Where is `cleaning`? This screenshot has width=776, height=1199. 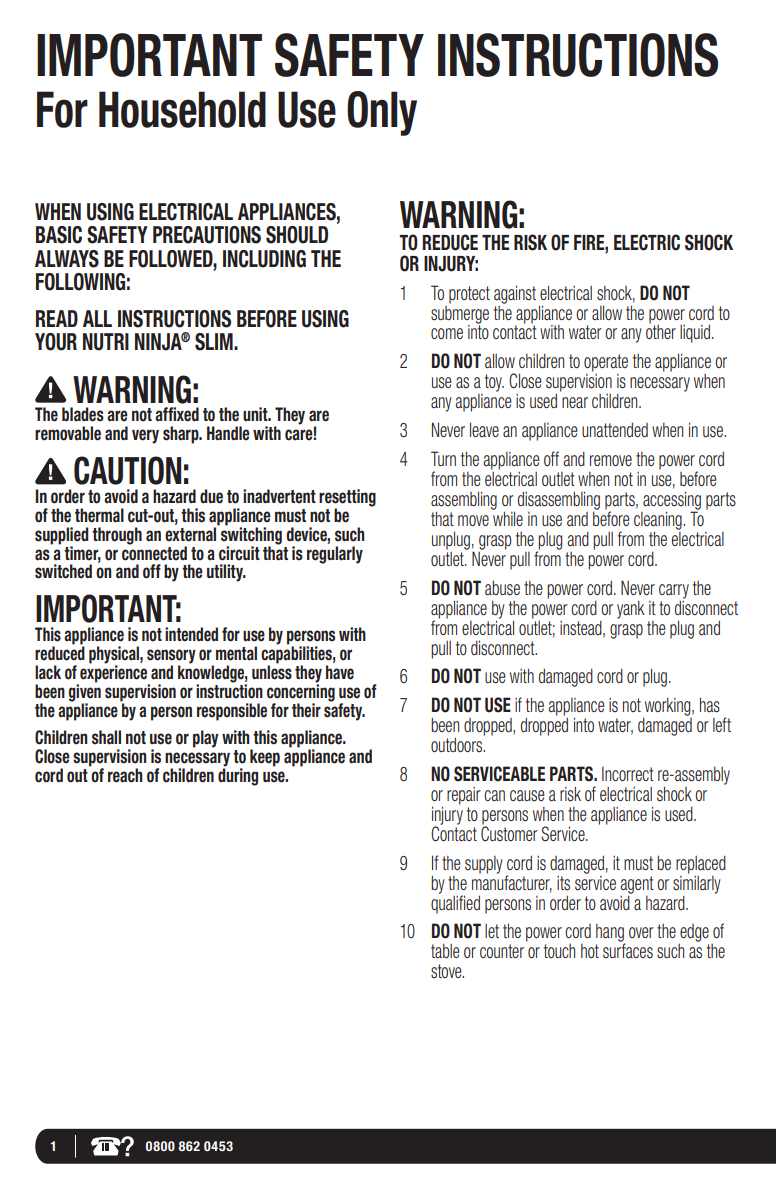
cleaning is located at coordinates (659, 521).
